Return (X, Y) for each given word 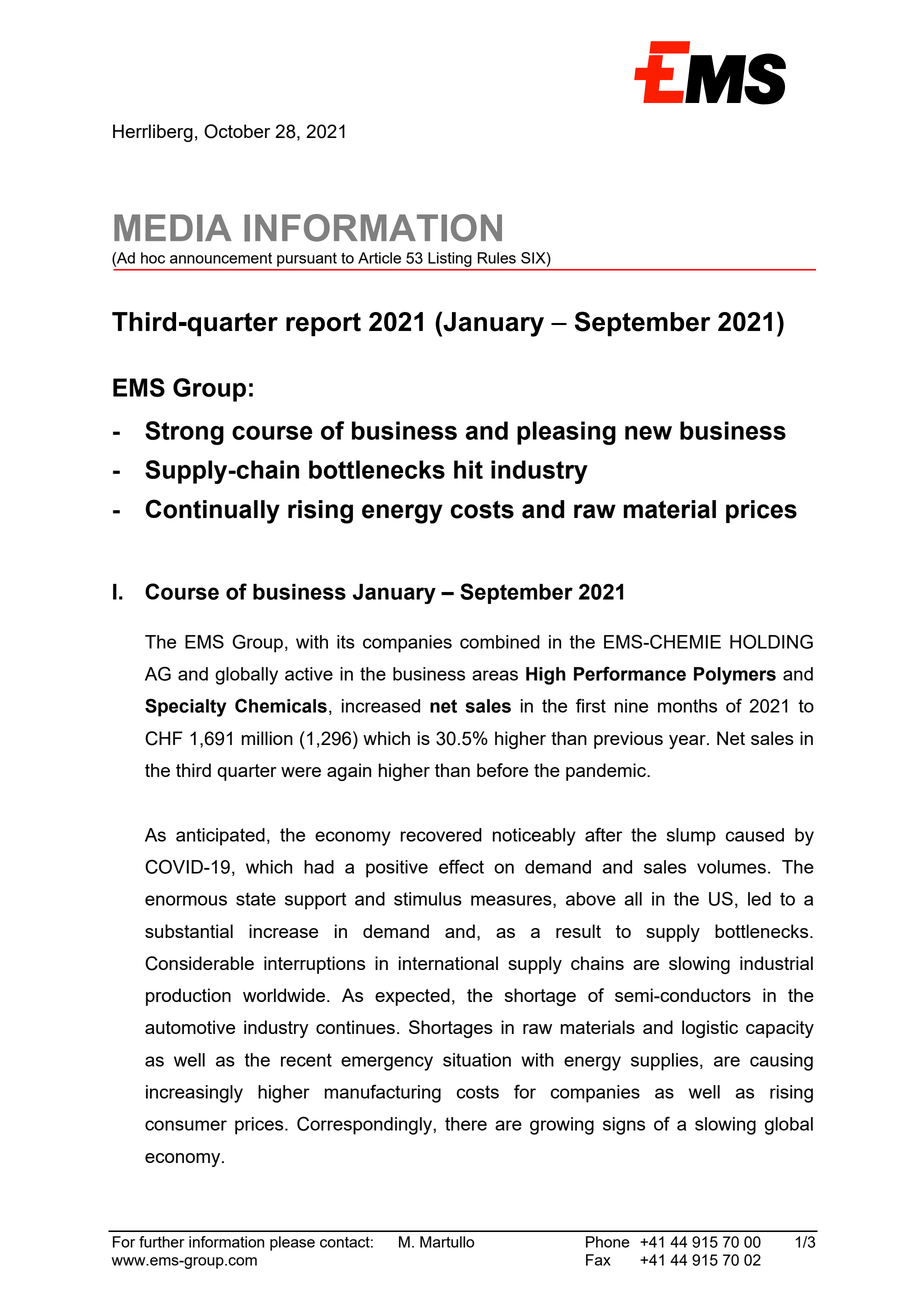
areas (495, 675)
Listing (449, 259)
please (292, 1243)
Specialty (185, 707)
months (687, 706)
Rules (497, 258)
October (237, 131)
